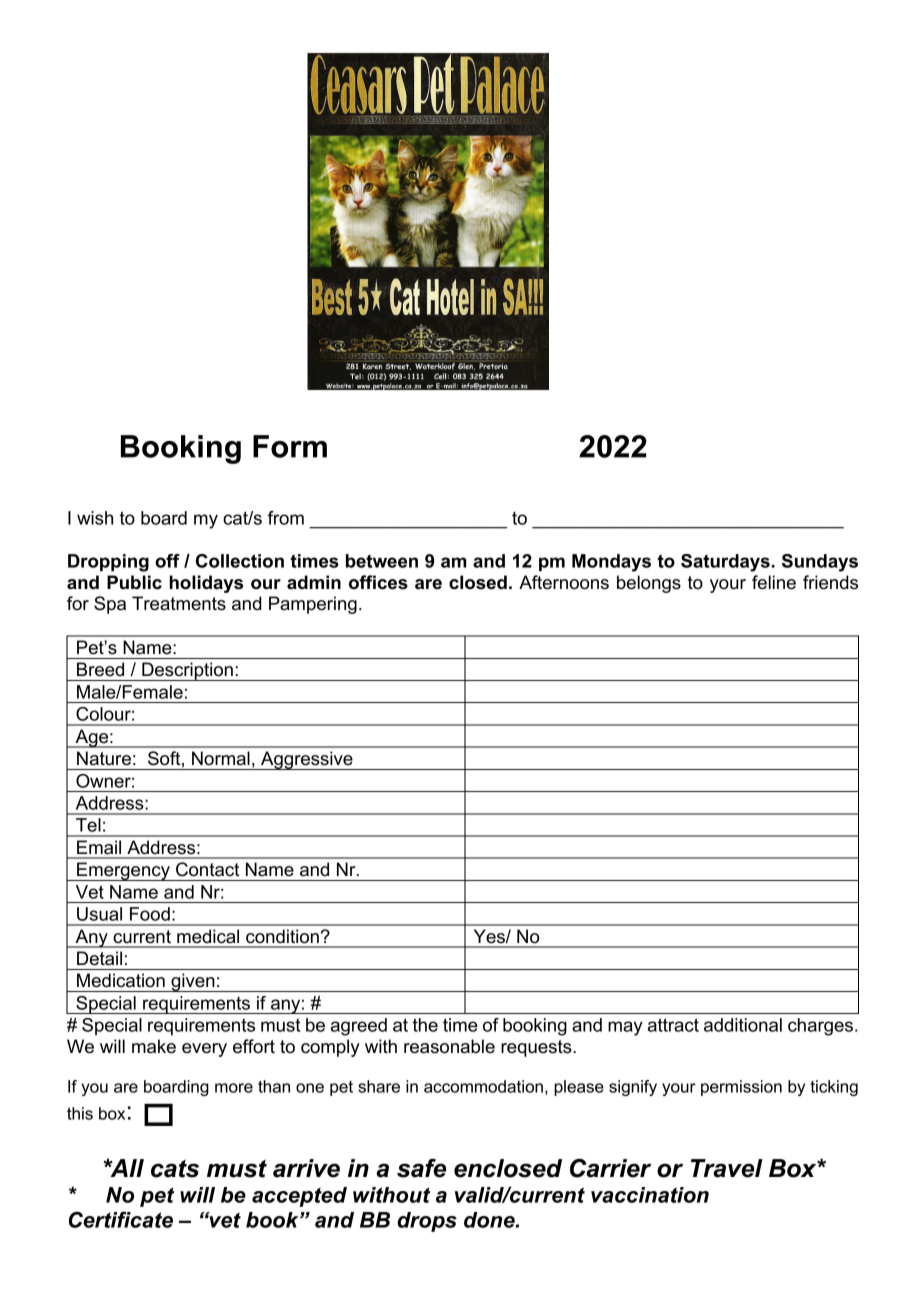  What do you see at coordinates (425, 1025) in the screenshot?
I see `the` at bounding box center [425, 1025].
